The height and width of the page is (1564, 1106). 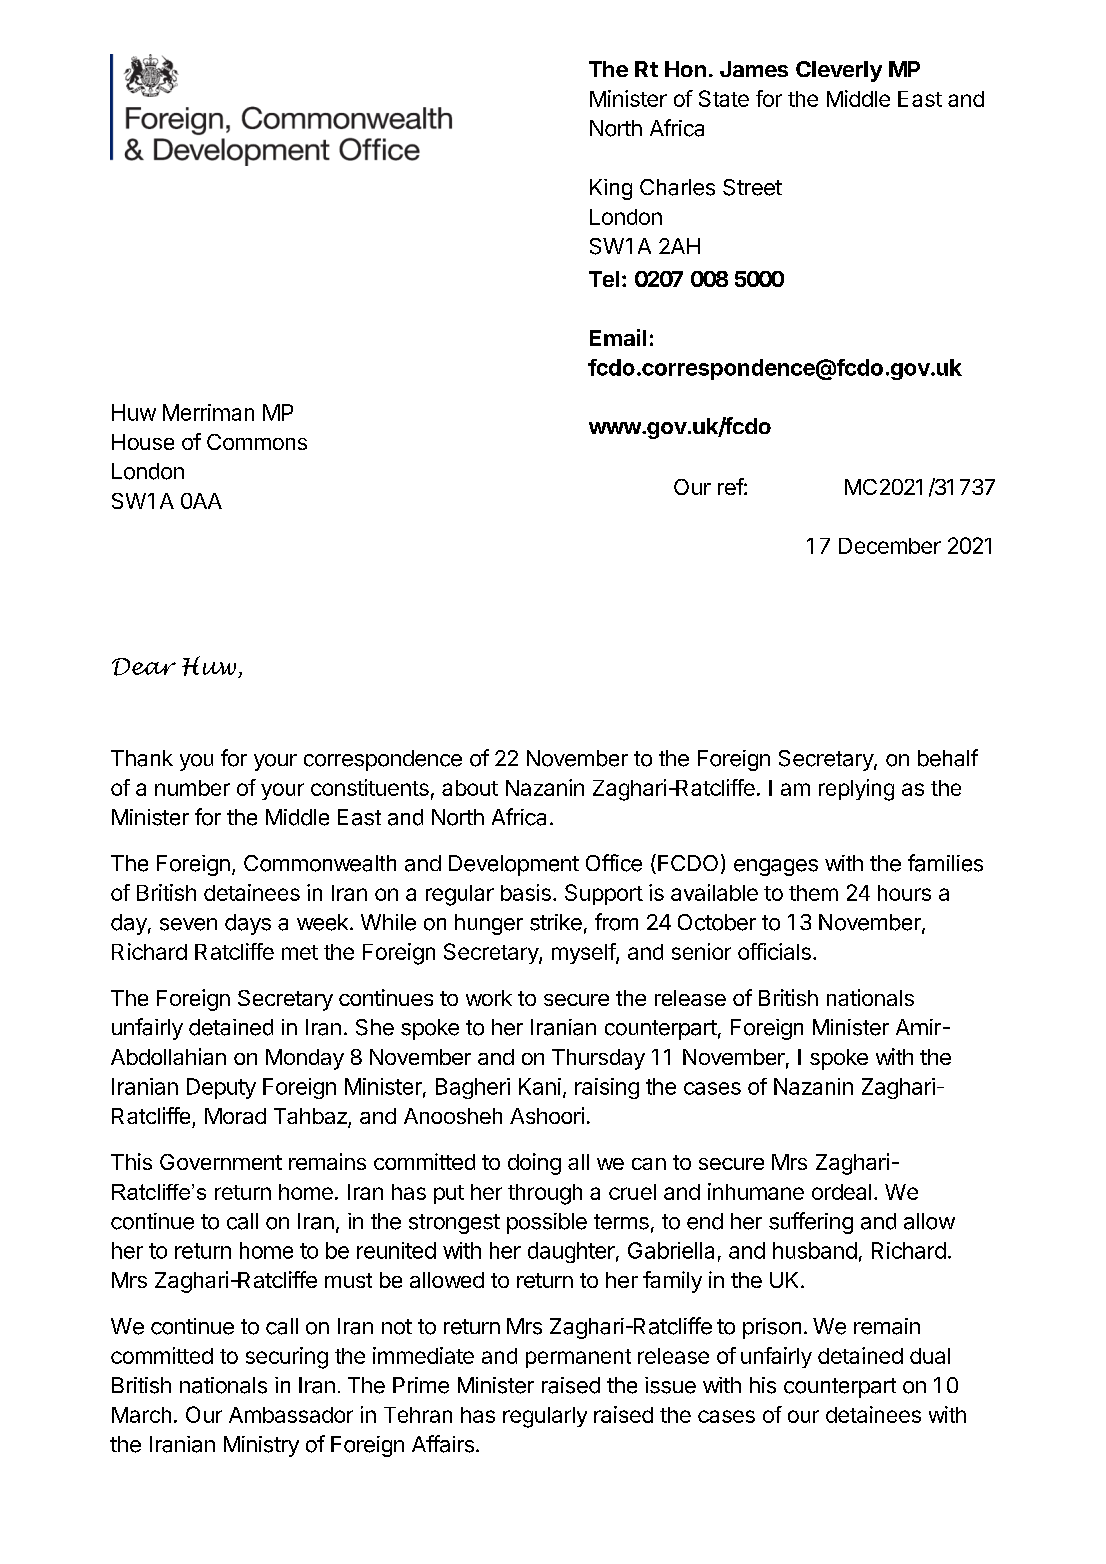 What do you see at coordinates (611, 189) in the page?
I see `King` at bounding box center [611, 189].
